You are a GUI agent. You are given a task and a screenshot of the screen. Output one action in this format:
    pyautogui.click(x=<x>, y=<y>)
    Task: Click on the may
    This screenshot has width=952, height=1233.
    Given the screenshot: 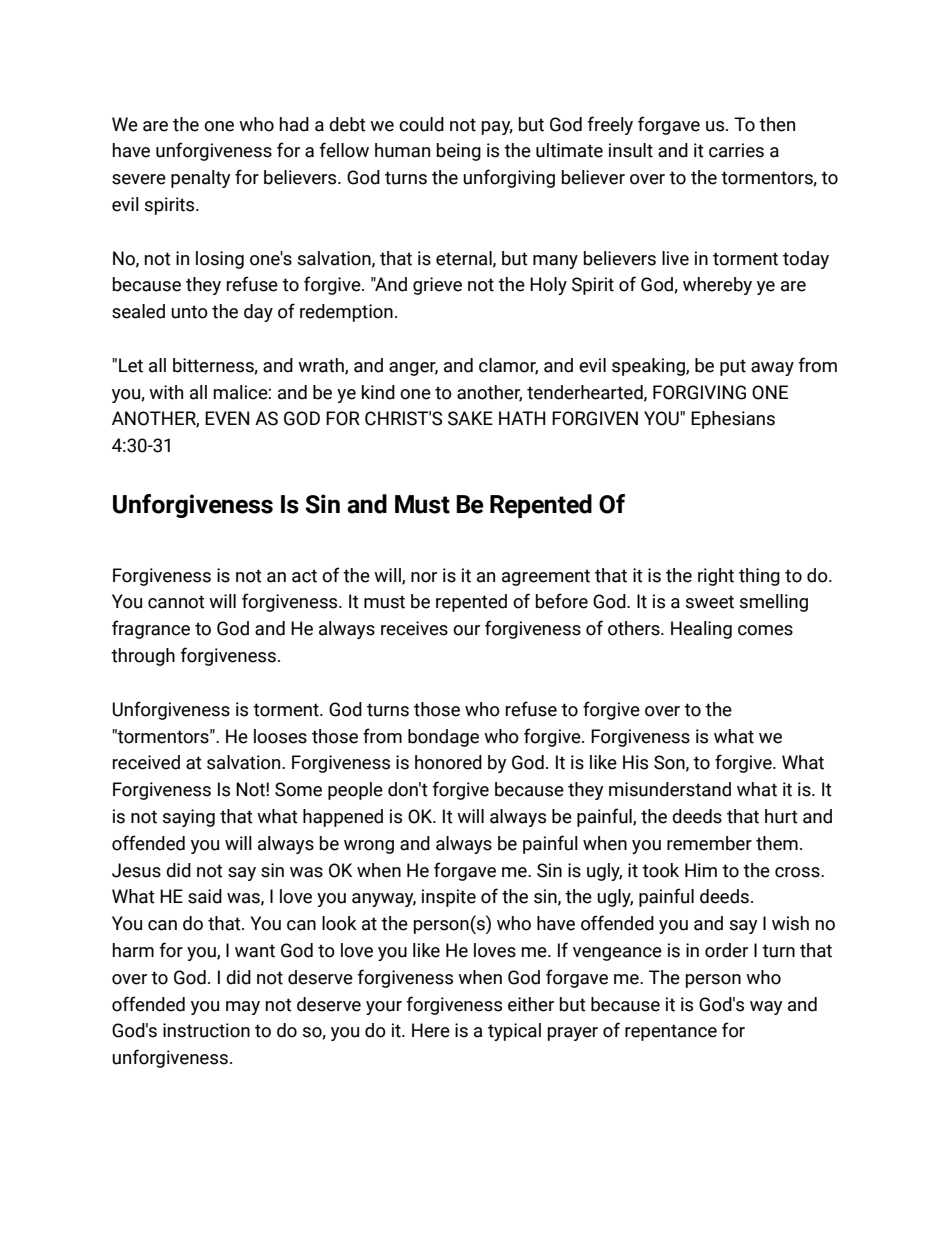 What is the action you would take?
    pyautogui.click(x=243, y=1008)
